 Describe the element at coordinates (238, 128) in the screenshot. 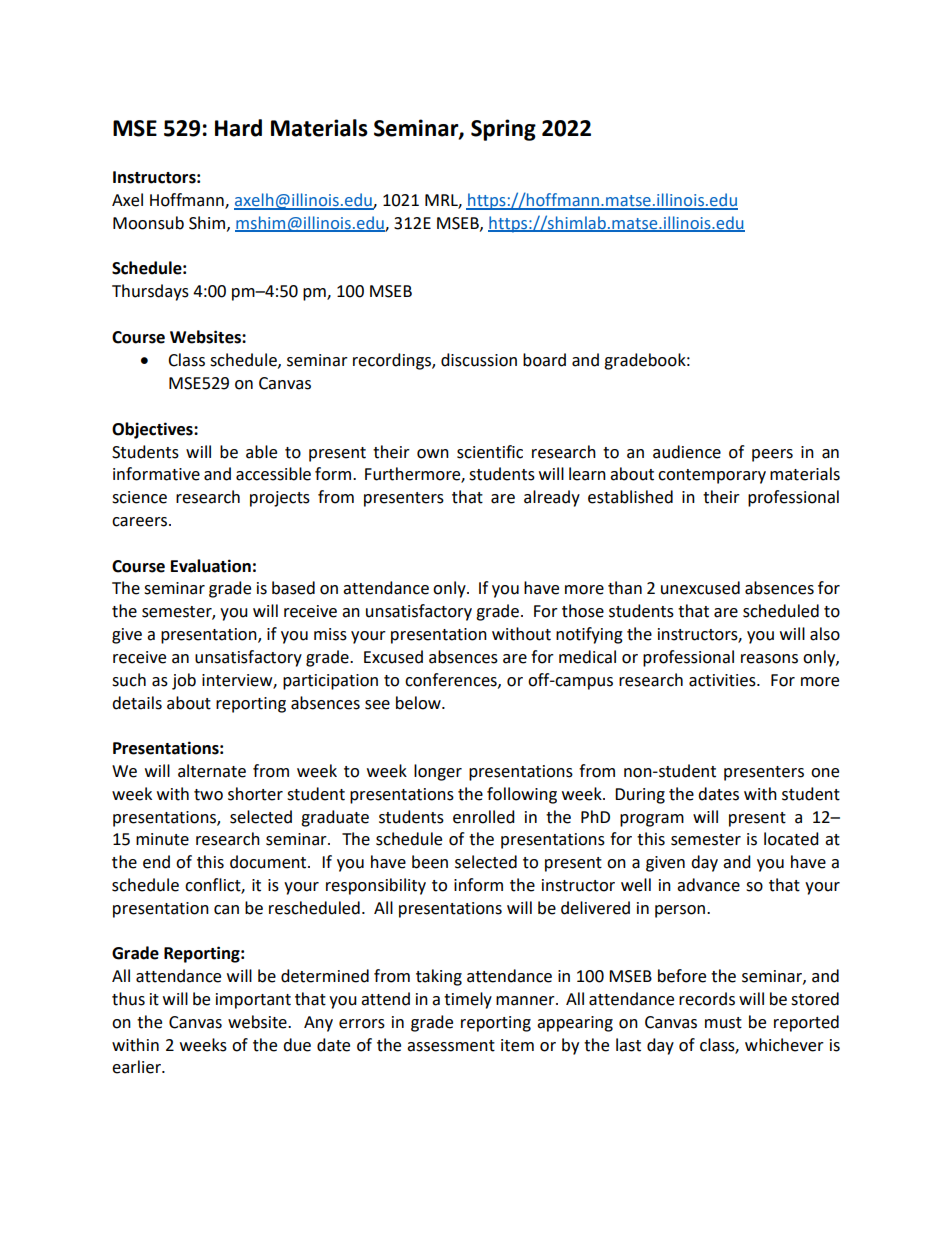

I see `Hard` at that location.
